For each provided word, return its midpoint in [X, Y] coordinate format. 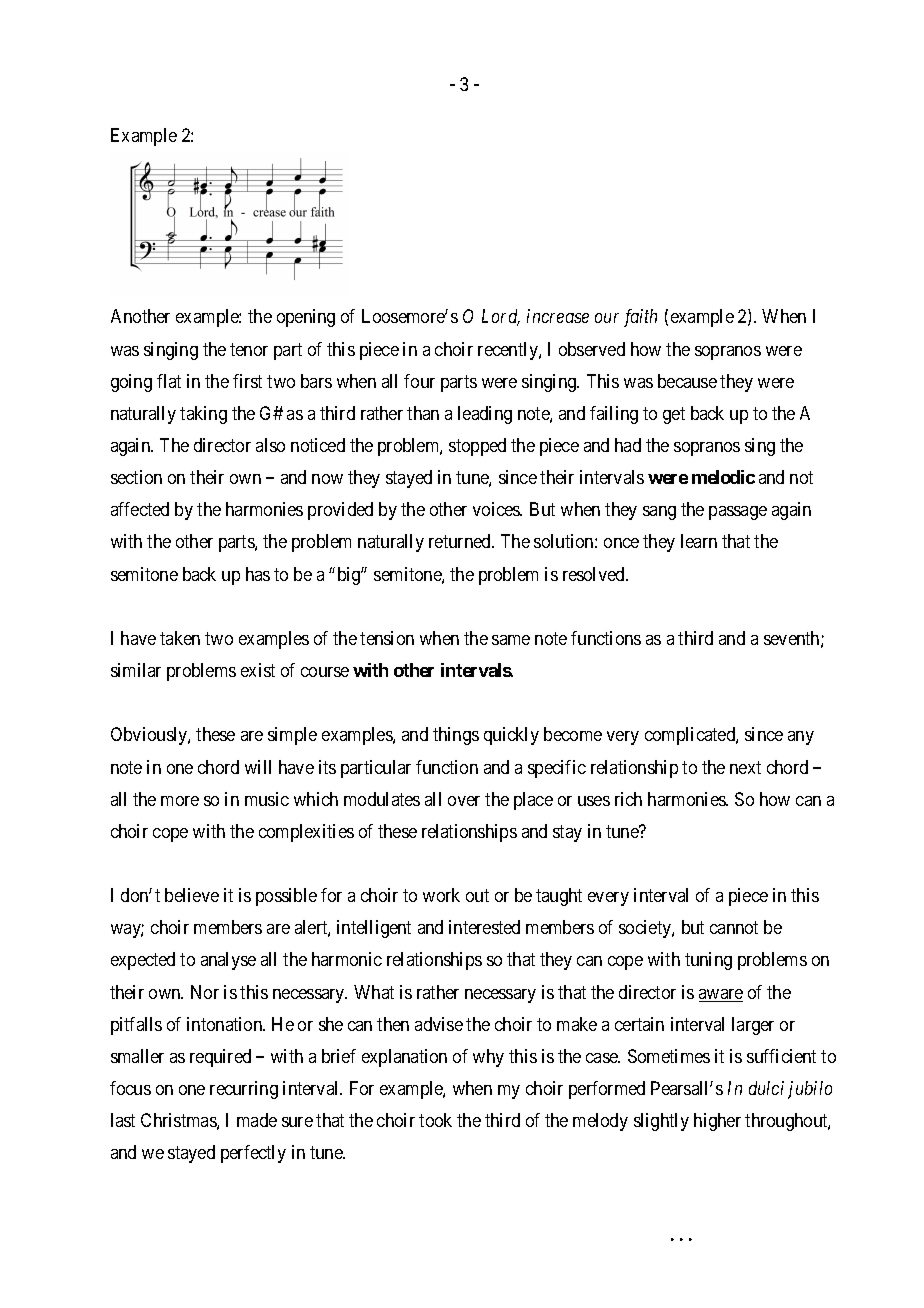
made [257, 1120]
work [441, 895]
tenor [249, 349]
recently [509, 351]
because [687, 381]
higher [717, 1122]
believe [192, 895]
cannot [734, 928]
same [511, 640]
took [435, 1120]
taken [180, 638]
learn [699, 541]
